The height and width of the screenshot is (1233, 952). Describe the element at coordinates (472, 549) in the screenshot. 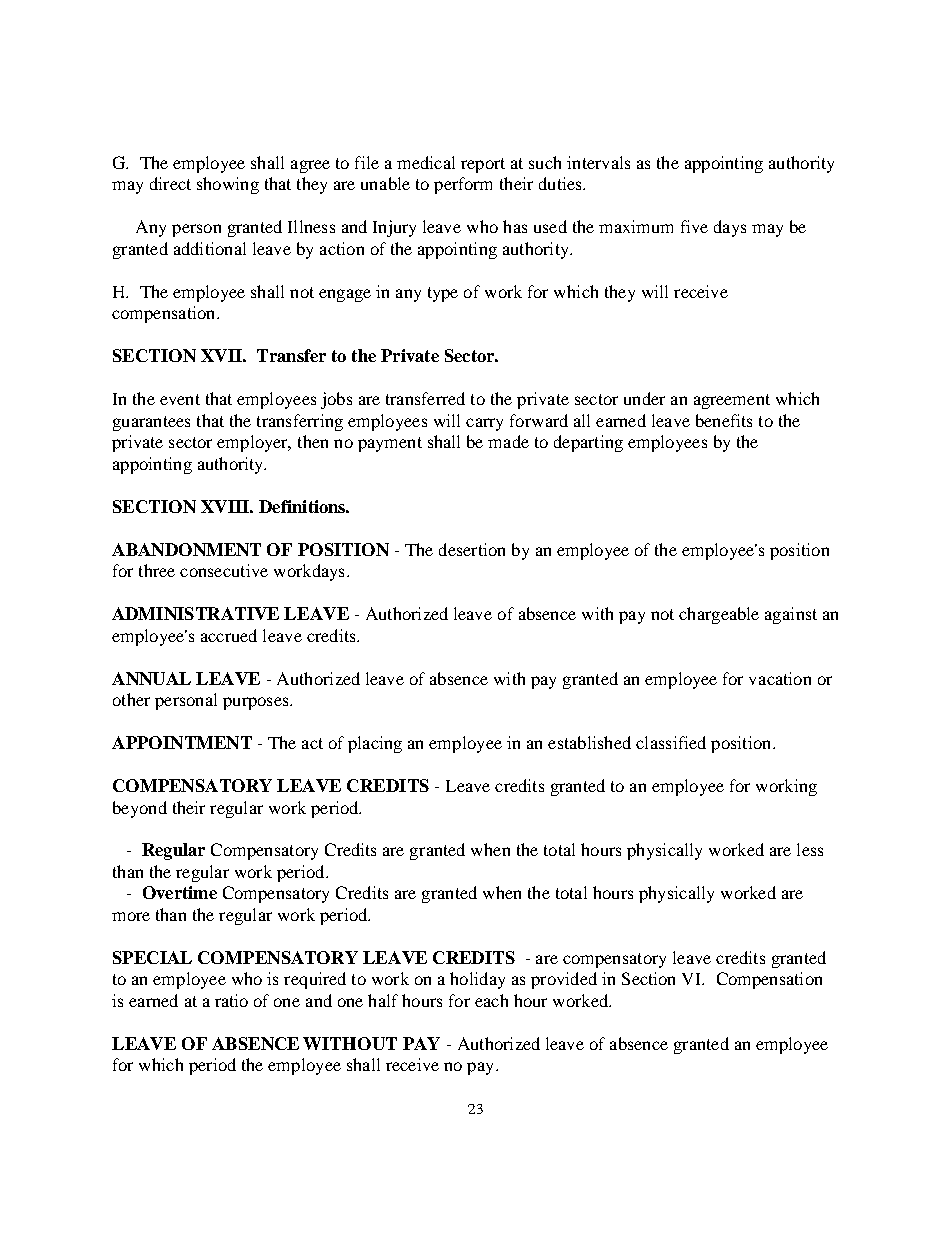

I see `desertion` at that location.
